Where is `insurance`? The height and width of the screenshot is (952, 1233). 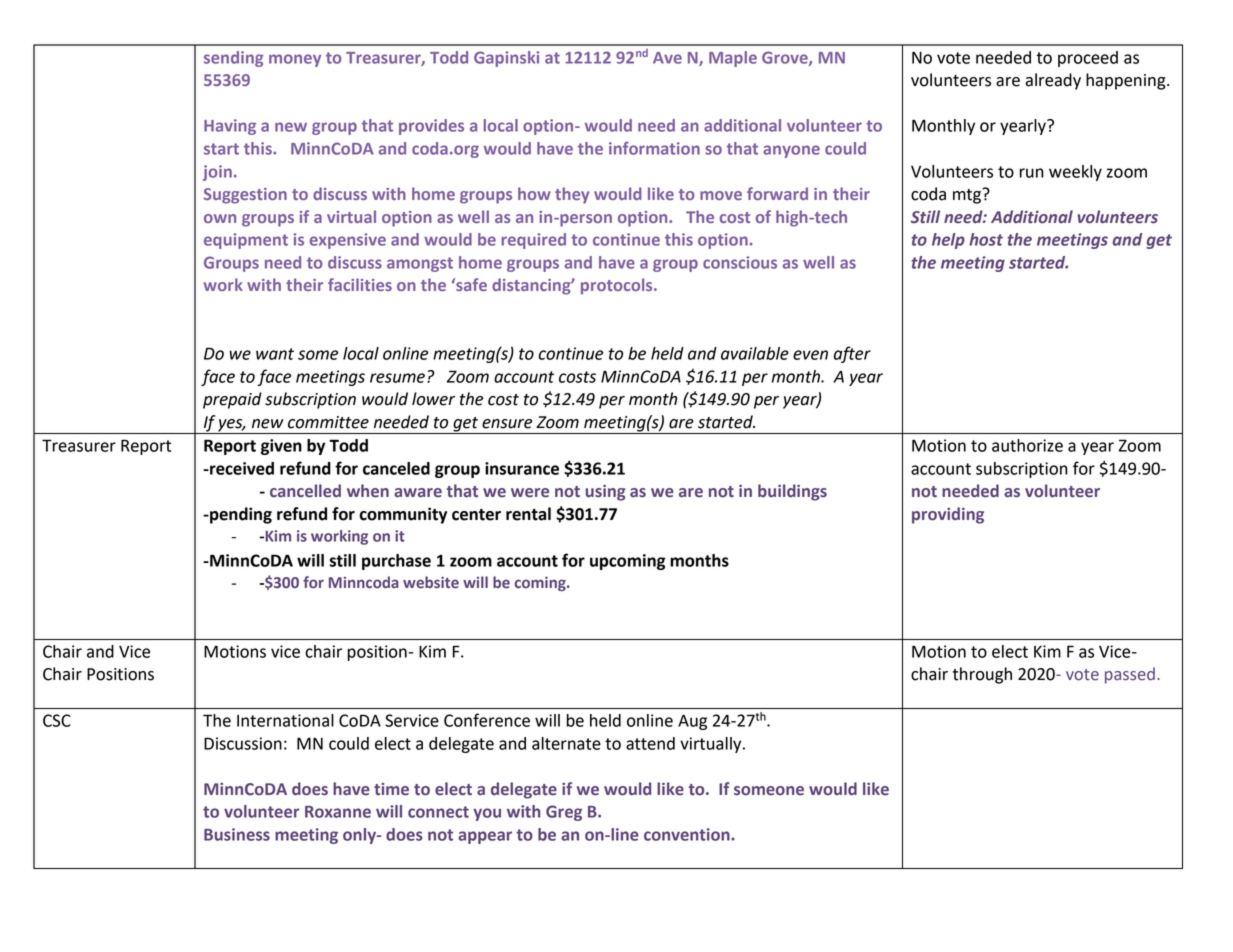
insurance is located at coordinates (522, 468).
